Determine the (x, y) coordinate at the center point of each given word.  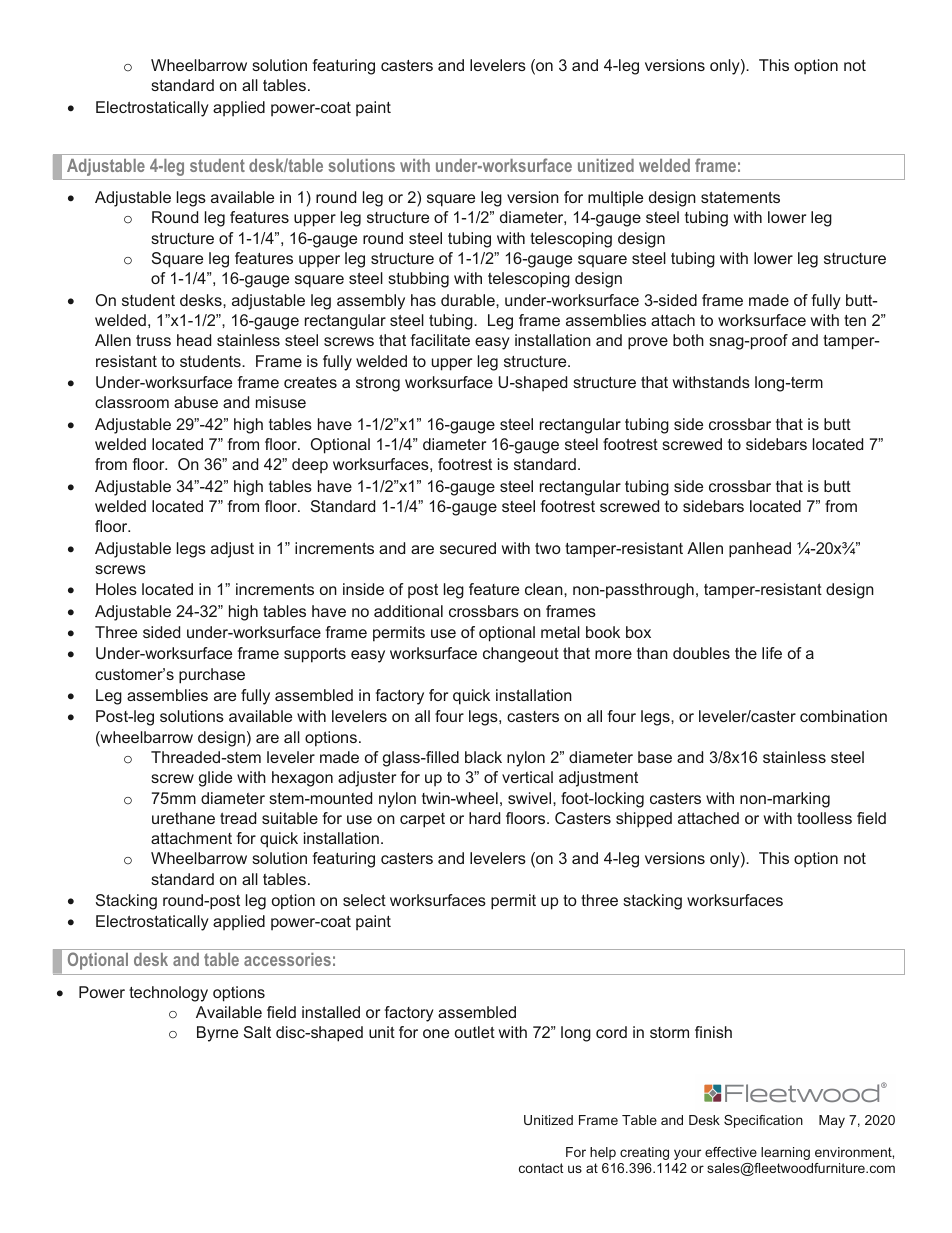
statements (740, 197)
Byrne (217, 1034)
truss (153, 340)
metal (560, 632)
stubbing (418, 280)
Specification (763, 1121)
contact (541, 1168)
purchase (212, 676)
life (772, 653)
